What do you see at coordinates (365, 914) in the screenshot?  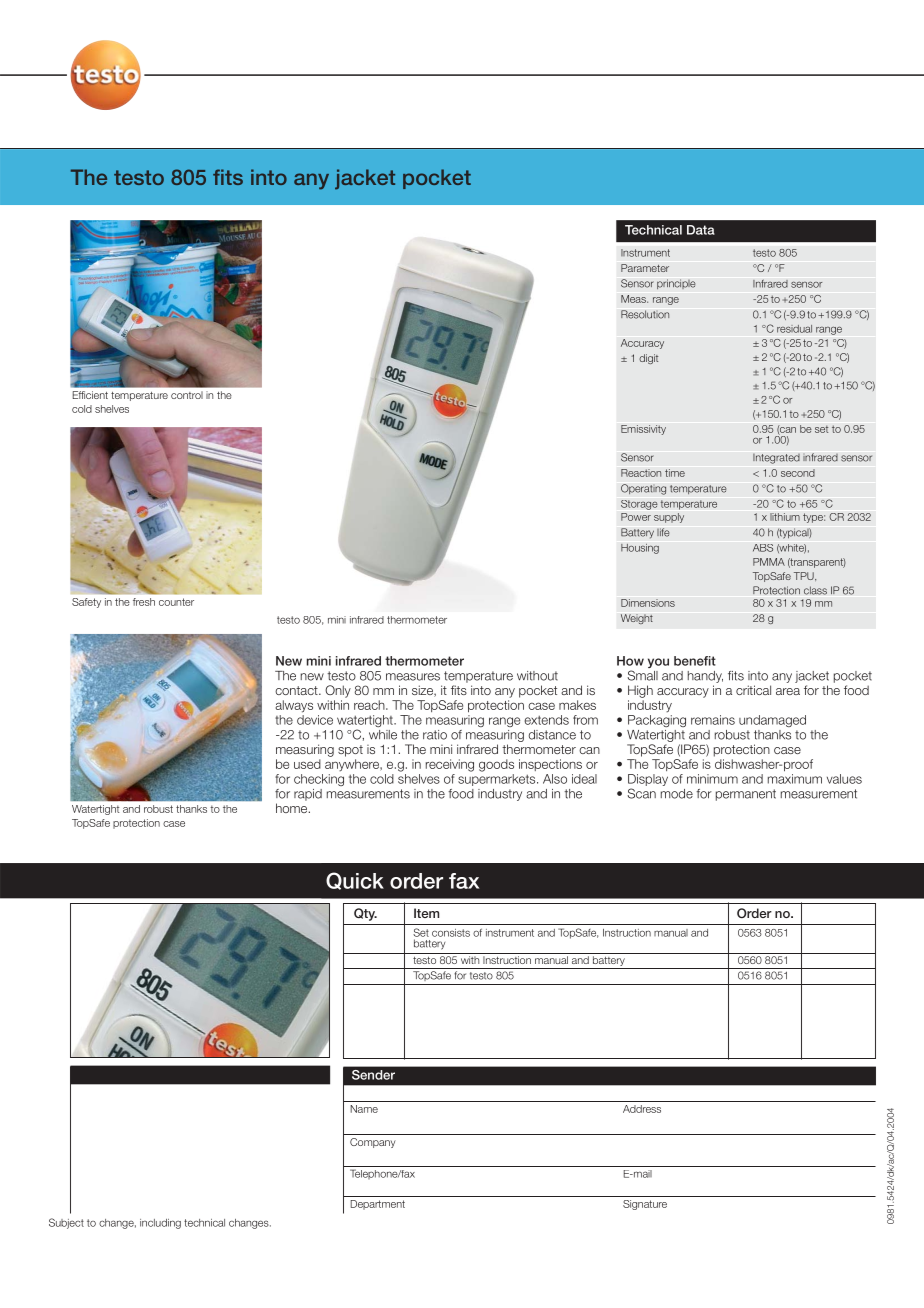 I see `Qty` at bounding box center [365, 914].
